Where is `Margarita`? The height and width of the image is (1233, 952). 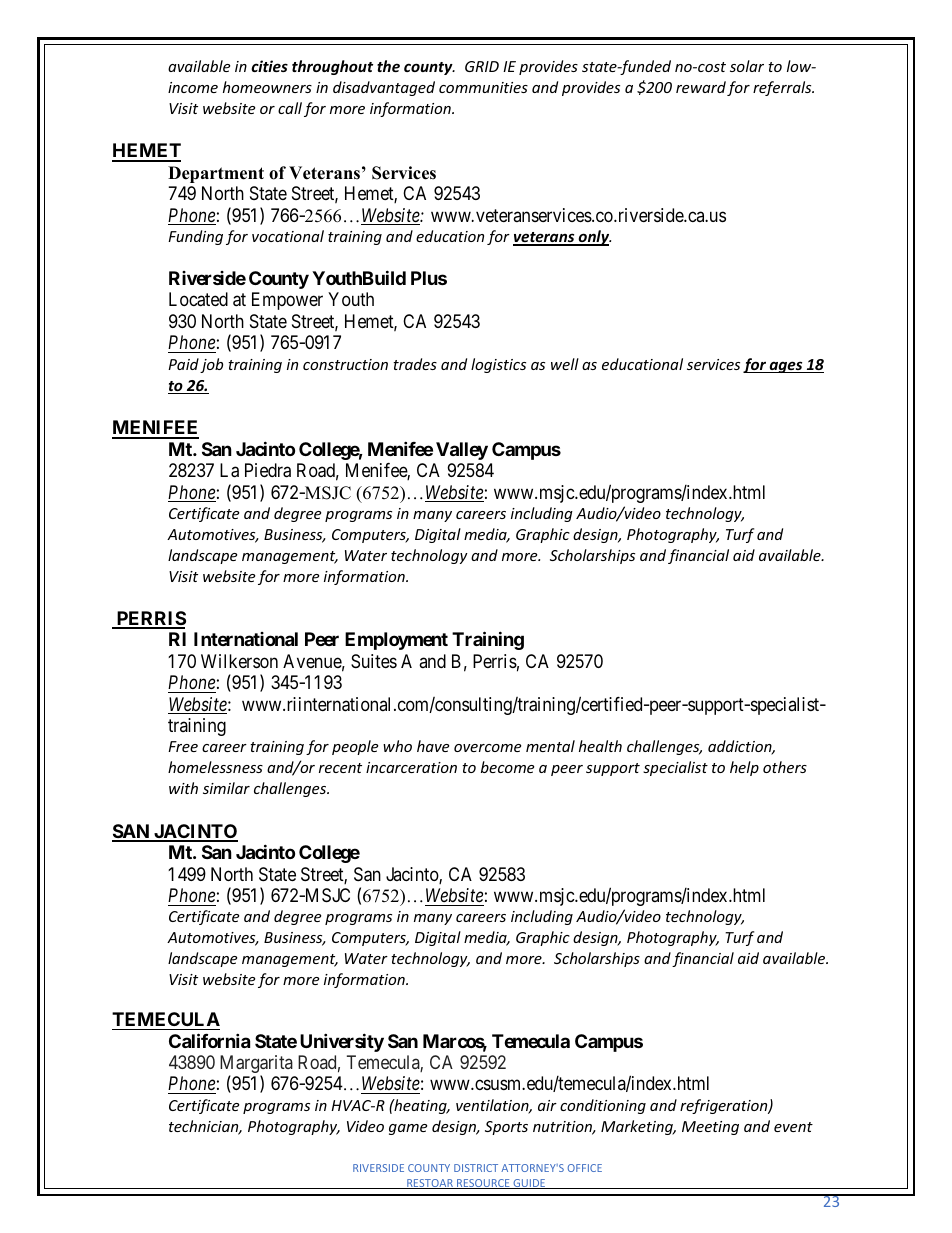
Margarita is located at coordinates (256, 1065).
